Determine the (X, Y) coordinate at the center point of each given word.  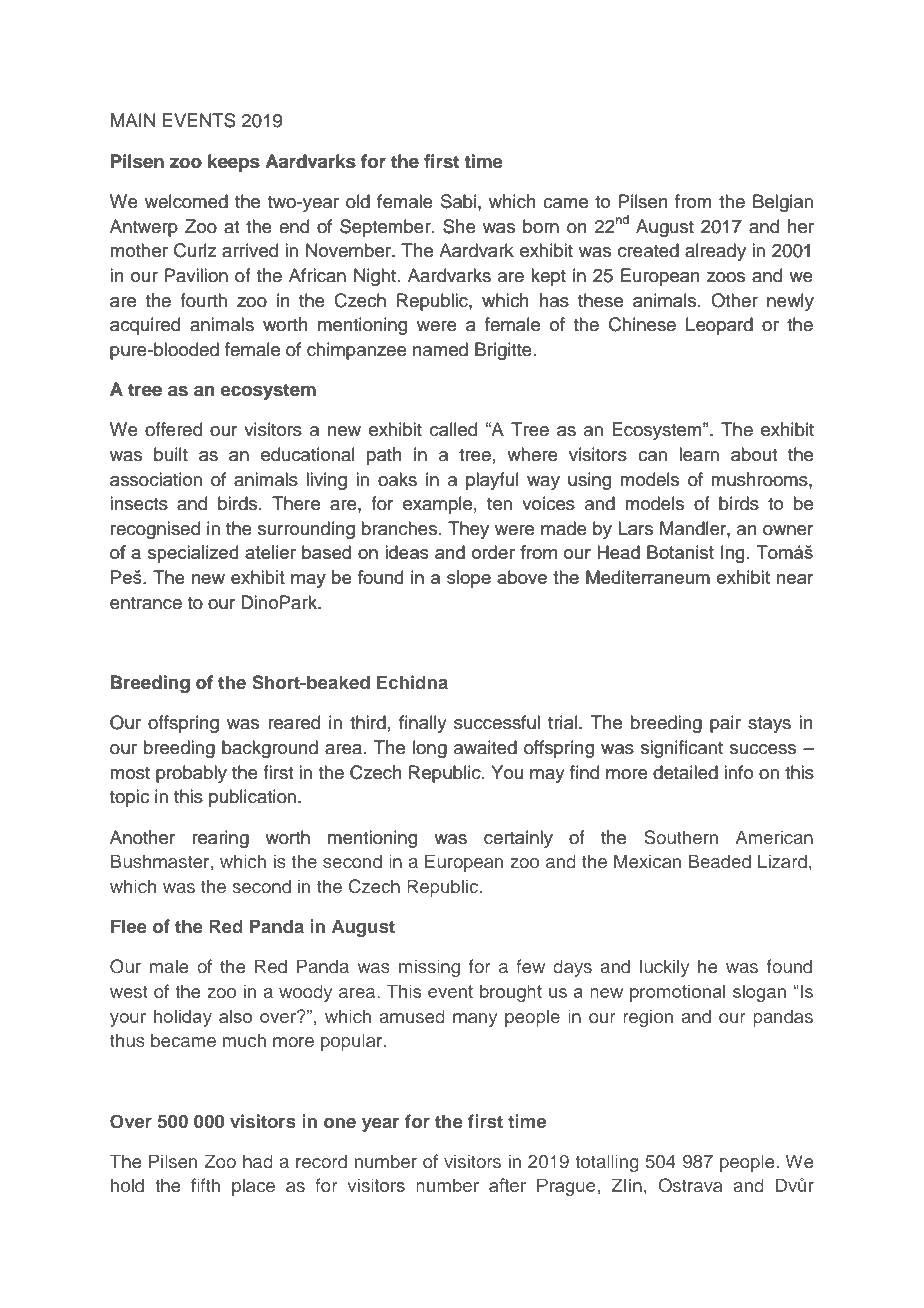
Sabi (458, 201)
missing (429, 968)
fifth (205, 1185)
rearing (220, 839)
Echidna (412, 682)
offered (173, 429)
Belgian (783, 203)
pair (725, 724)
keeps (234, 163)
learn (699, 454)
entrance (146, 603)
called (453, 429)
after (507, 1185)
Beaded (720, 861)
